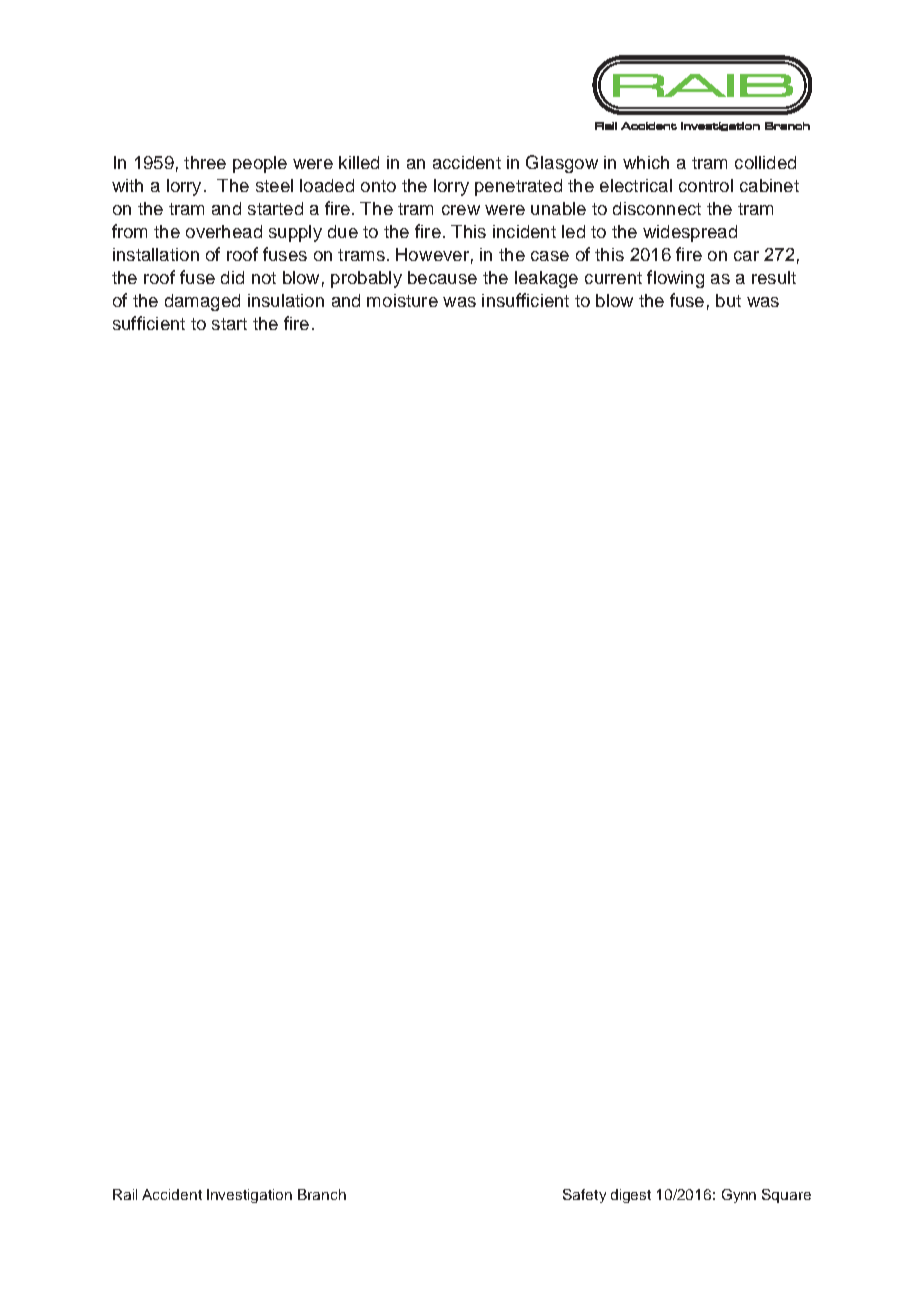  What do you see at coordinates (249, 1196) in the screenshot?
I see `Investigation` at bounding box center [249, 1196].
